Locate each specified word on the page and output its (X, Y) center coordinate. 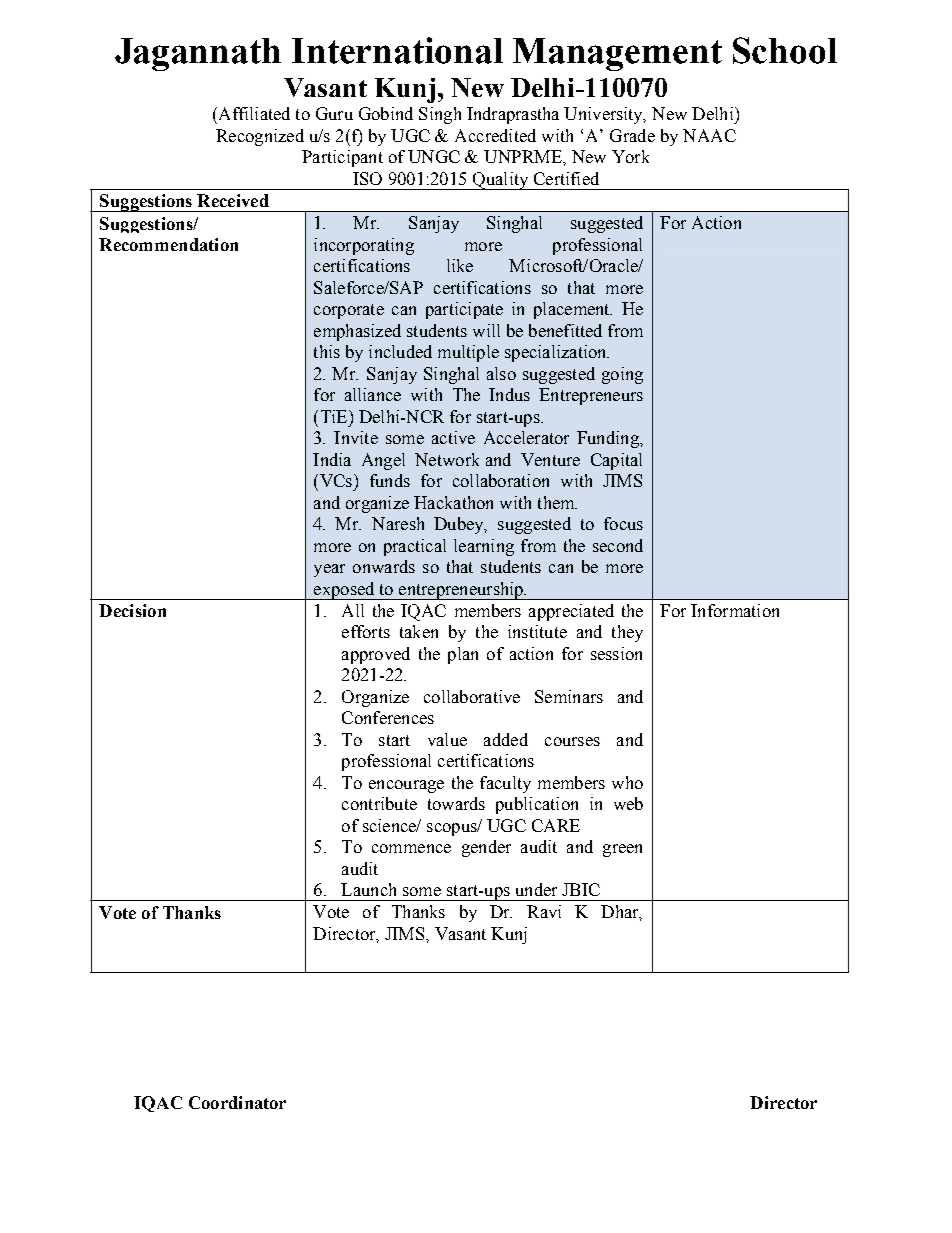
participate (464, 310)
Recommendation (168, 244)
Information (735, 610)
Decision (132, 610)
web (628, 803)
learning (484, 547)
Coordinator (237, 1102)
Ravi (544, 911)
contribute (379, 803)
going (622, 375)
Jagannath (198, 54)
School (785, 50)
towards (456, 803)
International (397, 50)
